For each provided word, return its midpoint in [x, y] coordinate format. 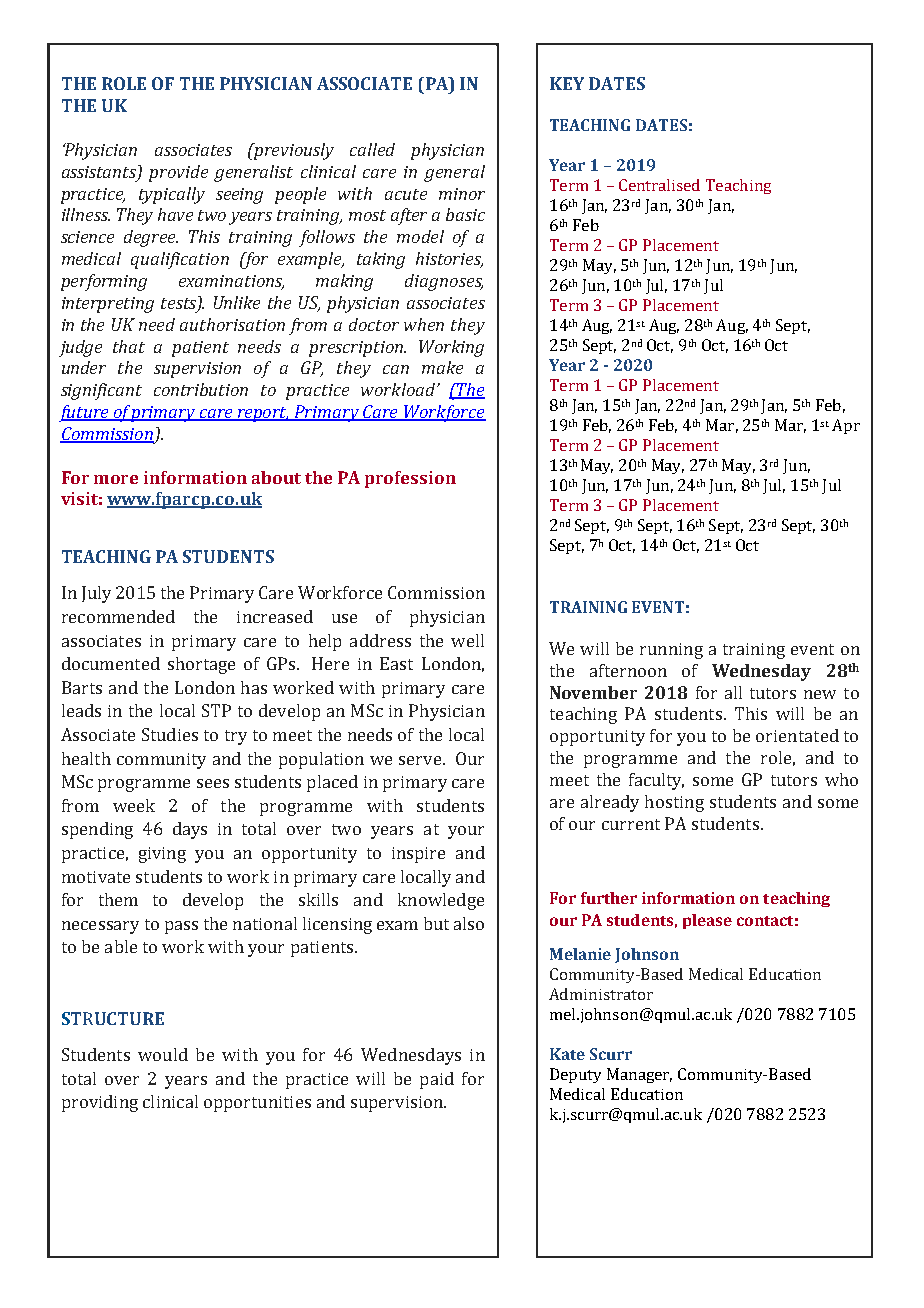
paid [437, 1080]
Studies [170, 734]
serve [420, 760]
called [372, 149]
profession [410, 479]
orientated [797, 735]
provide [178, 173]
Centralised [659, 185]
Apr [846, 426]
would [163, 1054]
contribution [201, 389]
